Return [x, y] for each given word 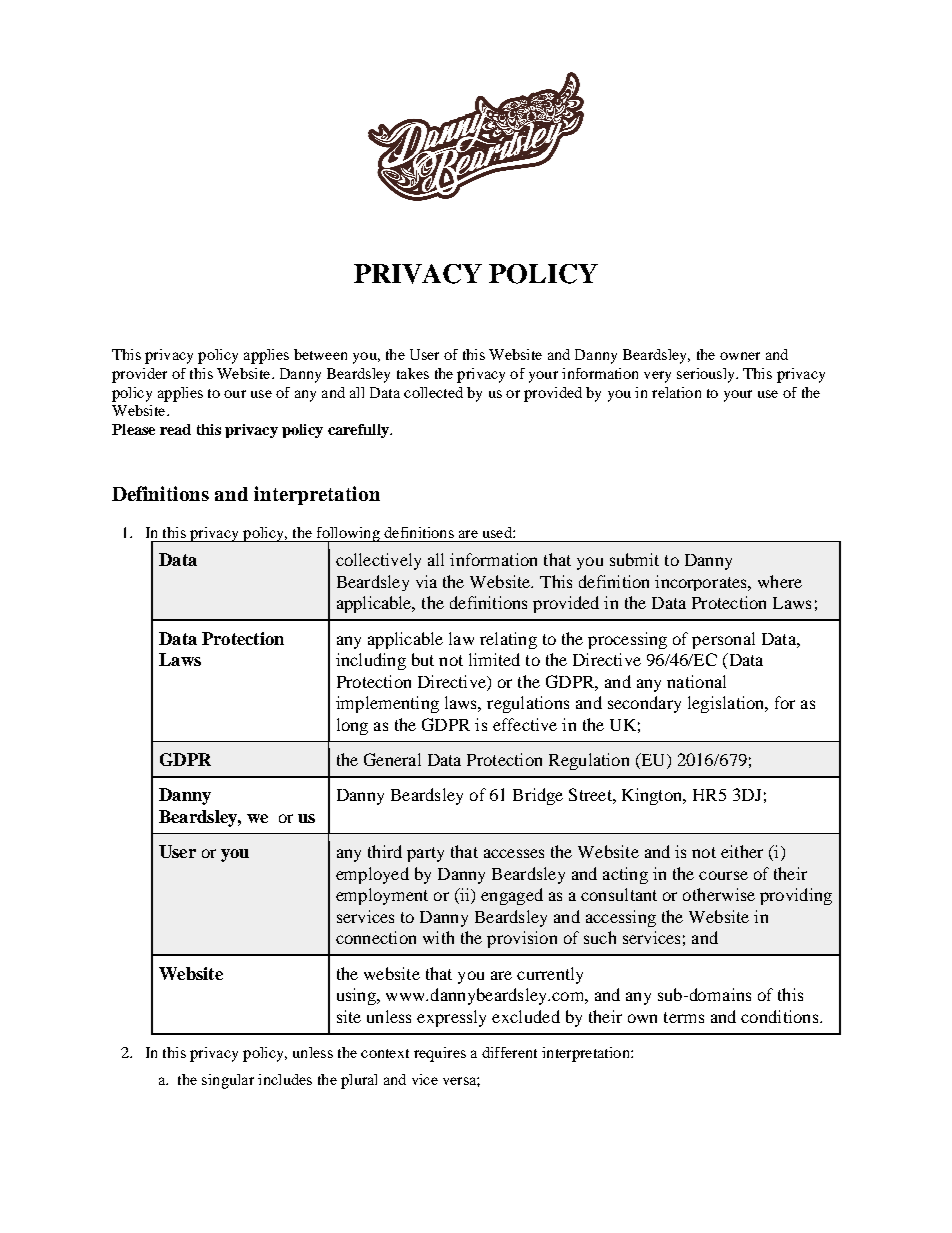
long [352, 726]
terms [684, 1017]
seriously [707, 375]
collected [433, 392]
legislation [727, 704]
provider [139, 375]
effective [525, 724]
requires [440, 1054]
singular [228, 1081]
